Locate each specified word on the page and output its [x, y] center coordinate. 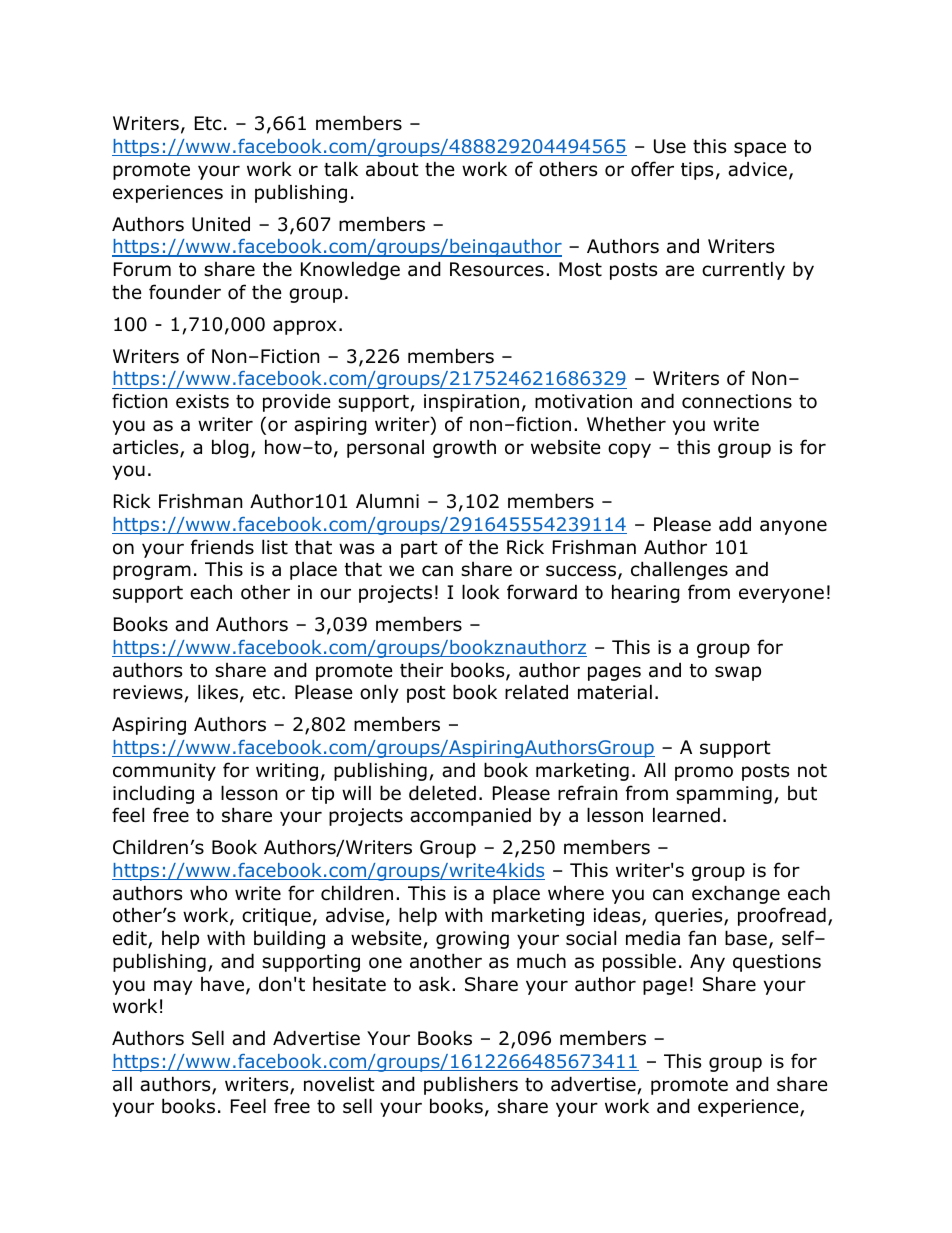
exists [202, 401]
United [221, 224]
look [481, 592]
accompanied [470, 816]
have [222, 984]
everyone [781, 595]
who [208, 893]
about [392, 169]
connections [737, 401]
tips [697, 171]
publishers [471, 1085]
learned [686, 815]
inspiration [471, 403]
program [152, 572]
